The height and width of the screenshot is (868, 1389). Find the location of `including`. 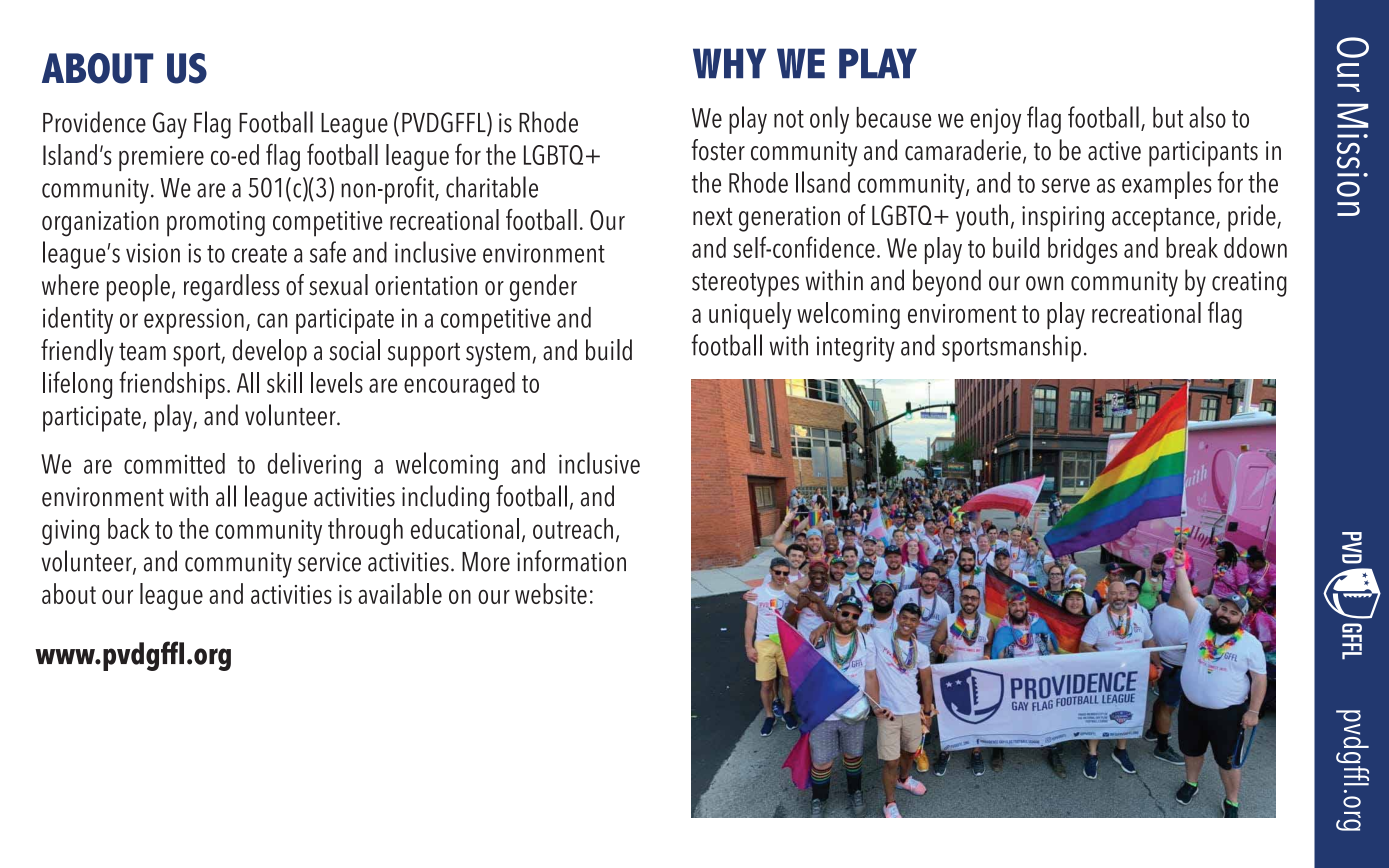

including is located at coordinates (445, 499).
